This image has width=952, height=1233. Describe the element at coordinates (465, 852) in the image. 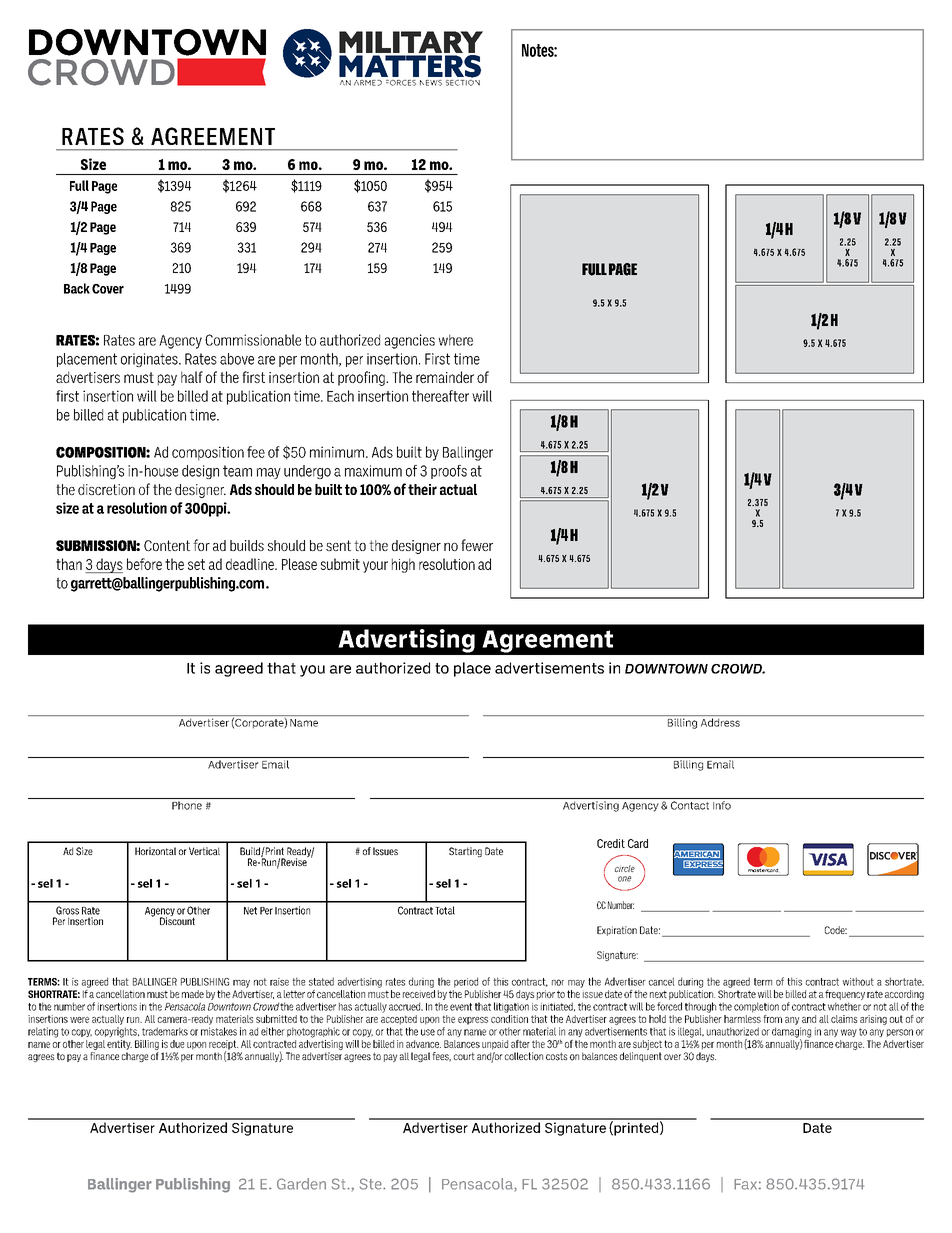

I see `Starting` at that location.
